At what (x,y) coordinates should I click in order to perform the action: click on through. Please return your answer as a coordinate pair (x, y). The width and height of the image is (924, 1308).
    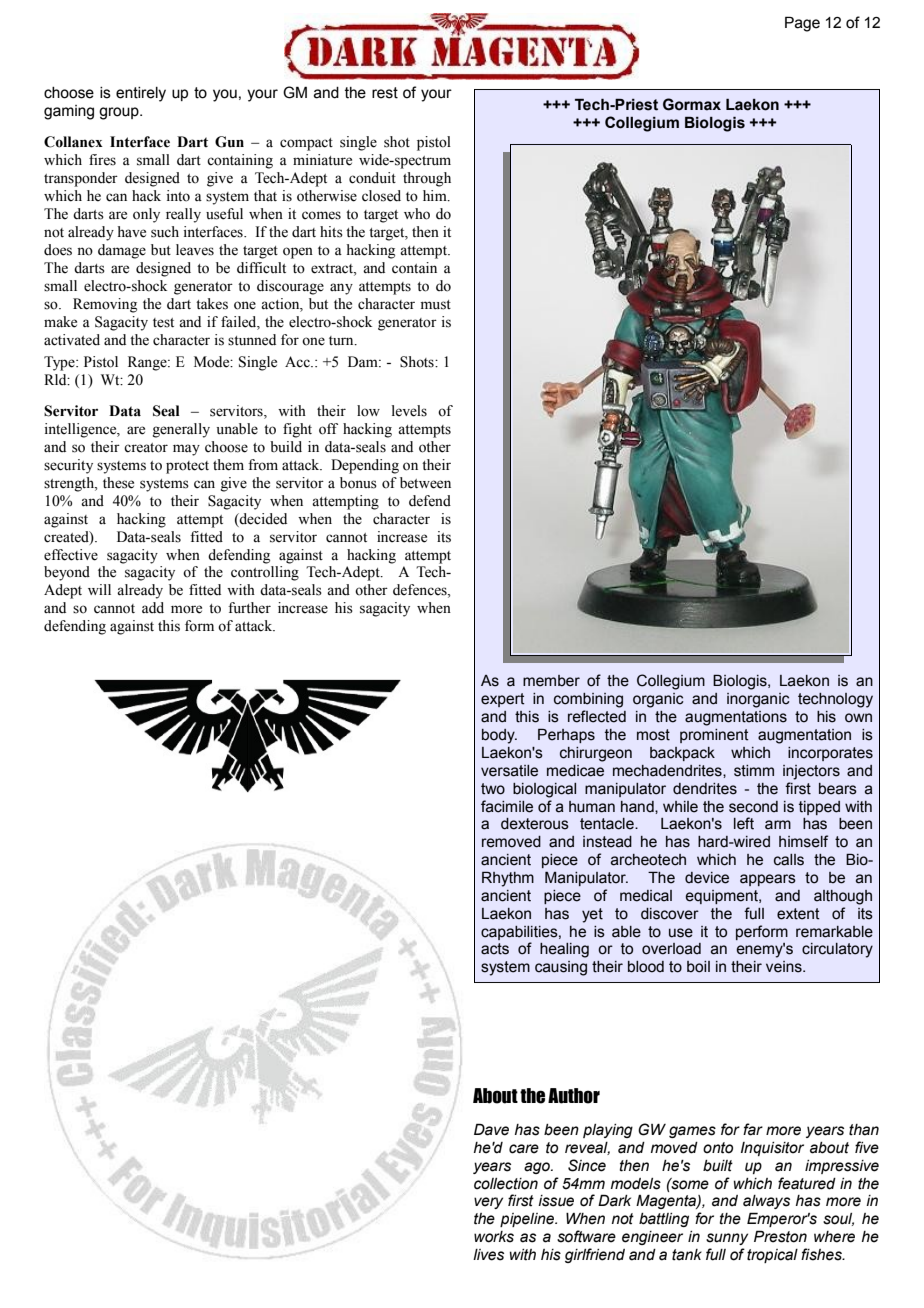
    Looking at the image, I should click on (427, 179).
